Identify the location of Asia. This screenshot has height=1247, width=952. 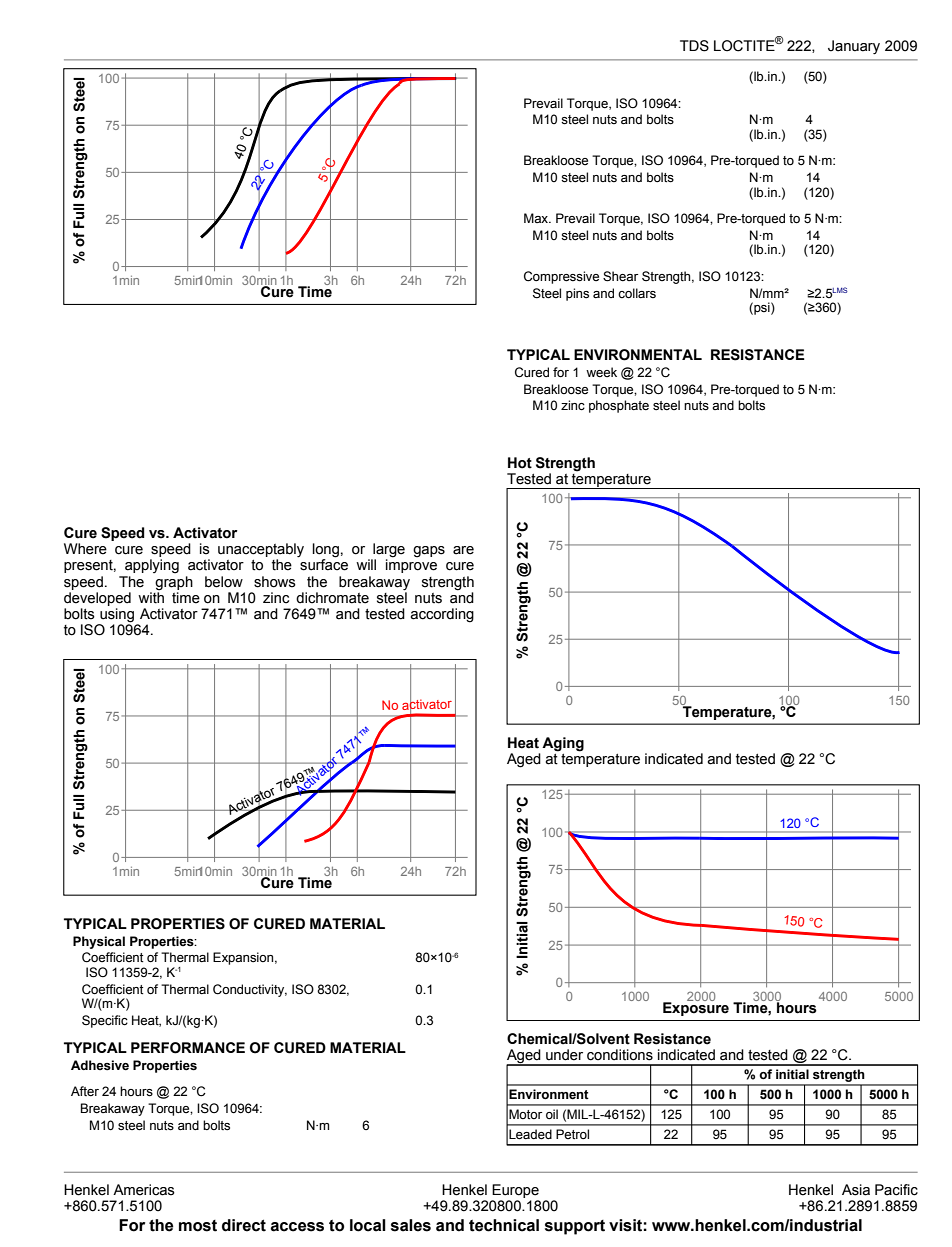
(856, 1190).
